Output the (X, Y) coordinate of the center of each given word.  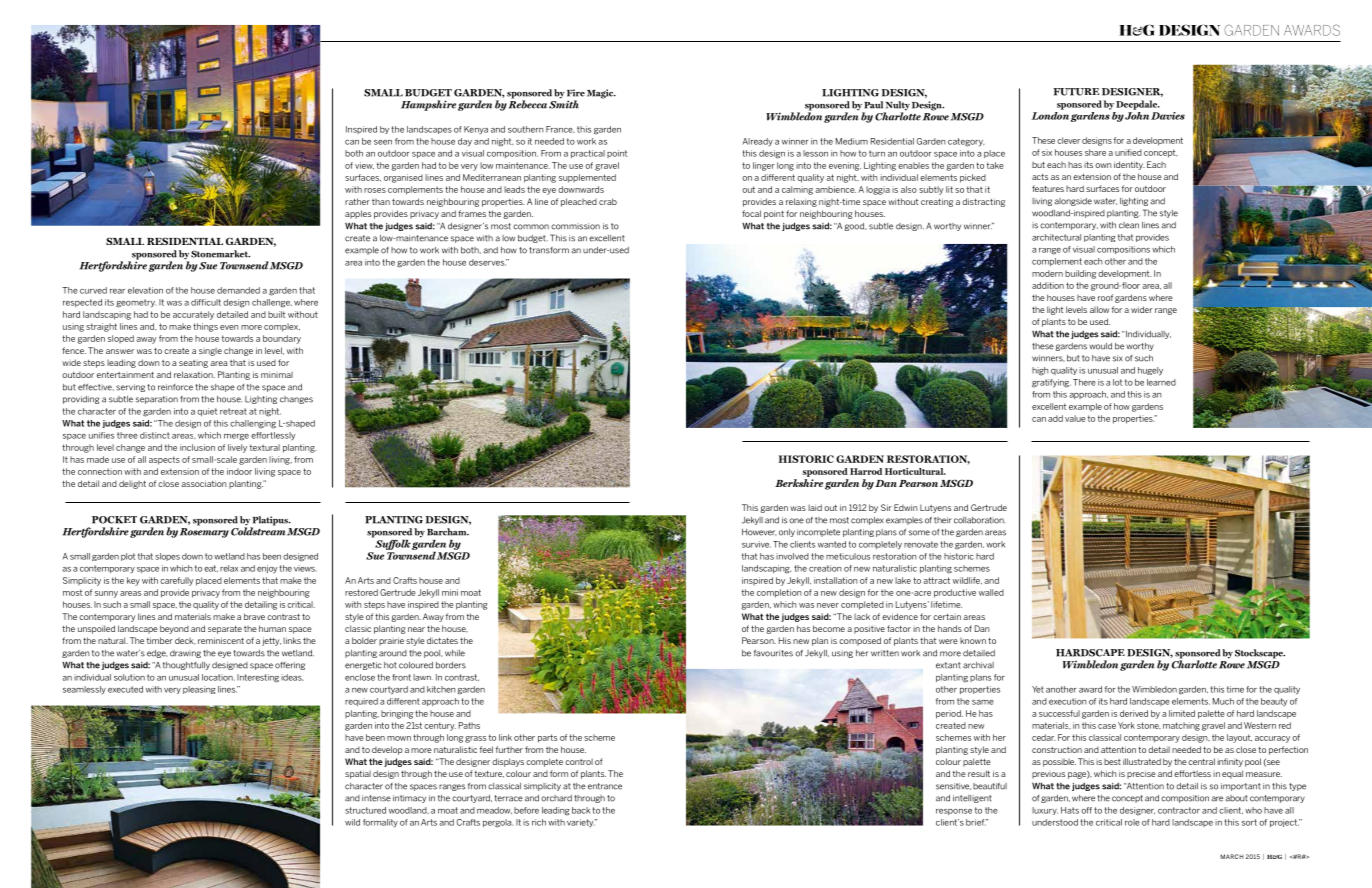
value (1075, 418)
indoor (239, 471)
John (1137, 114)
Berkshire (799, 483)
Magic (601, 94)
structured (365, 810)
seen (383, 142)
